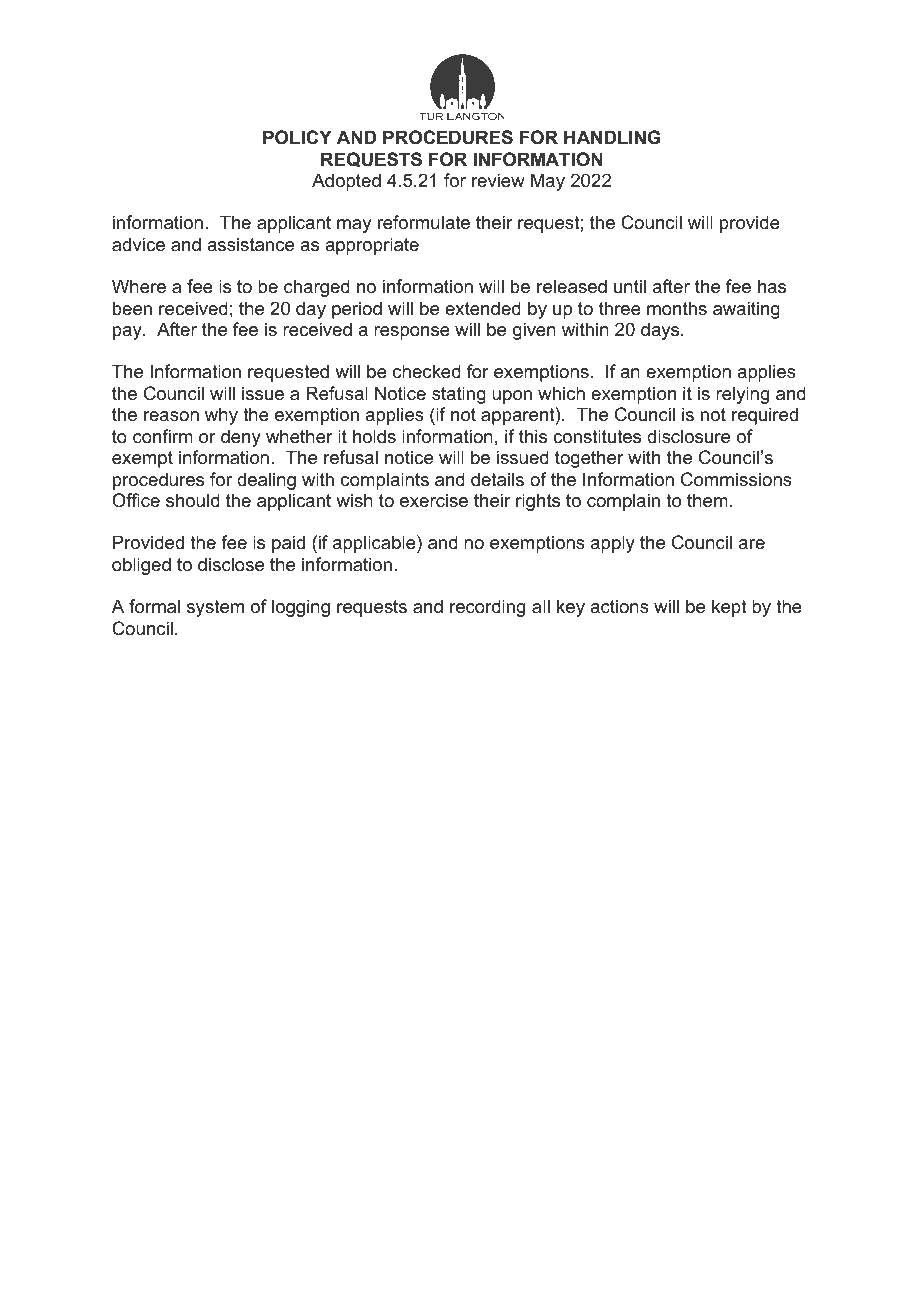  I want to click on POLICY, so click(297, 137).
